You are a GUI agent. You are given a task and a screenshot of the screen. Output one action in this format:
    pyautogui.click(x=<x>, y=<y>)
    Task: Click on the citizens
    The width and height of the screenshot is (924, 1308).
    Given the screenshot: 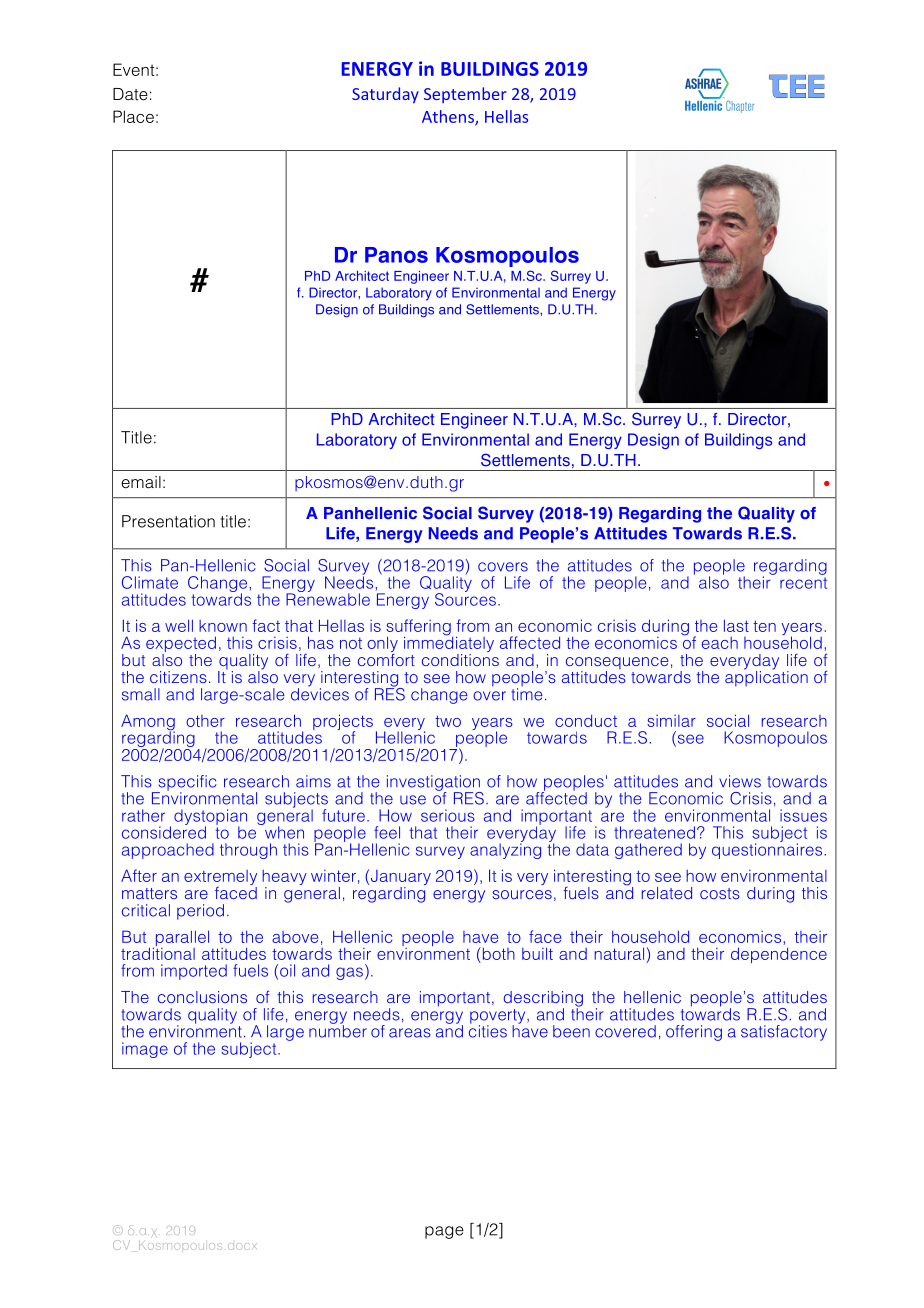 What is the action you would take?
    pyautogui.click(x=178, y=677)
